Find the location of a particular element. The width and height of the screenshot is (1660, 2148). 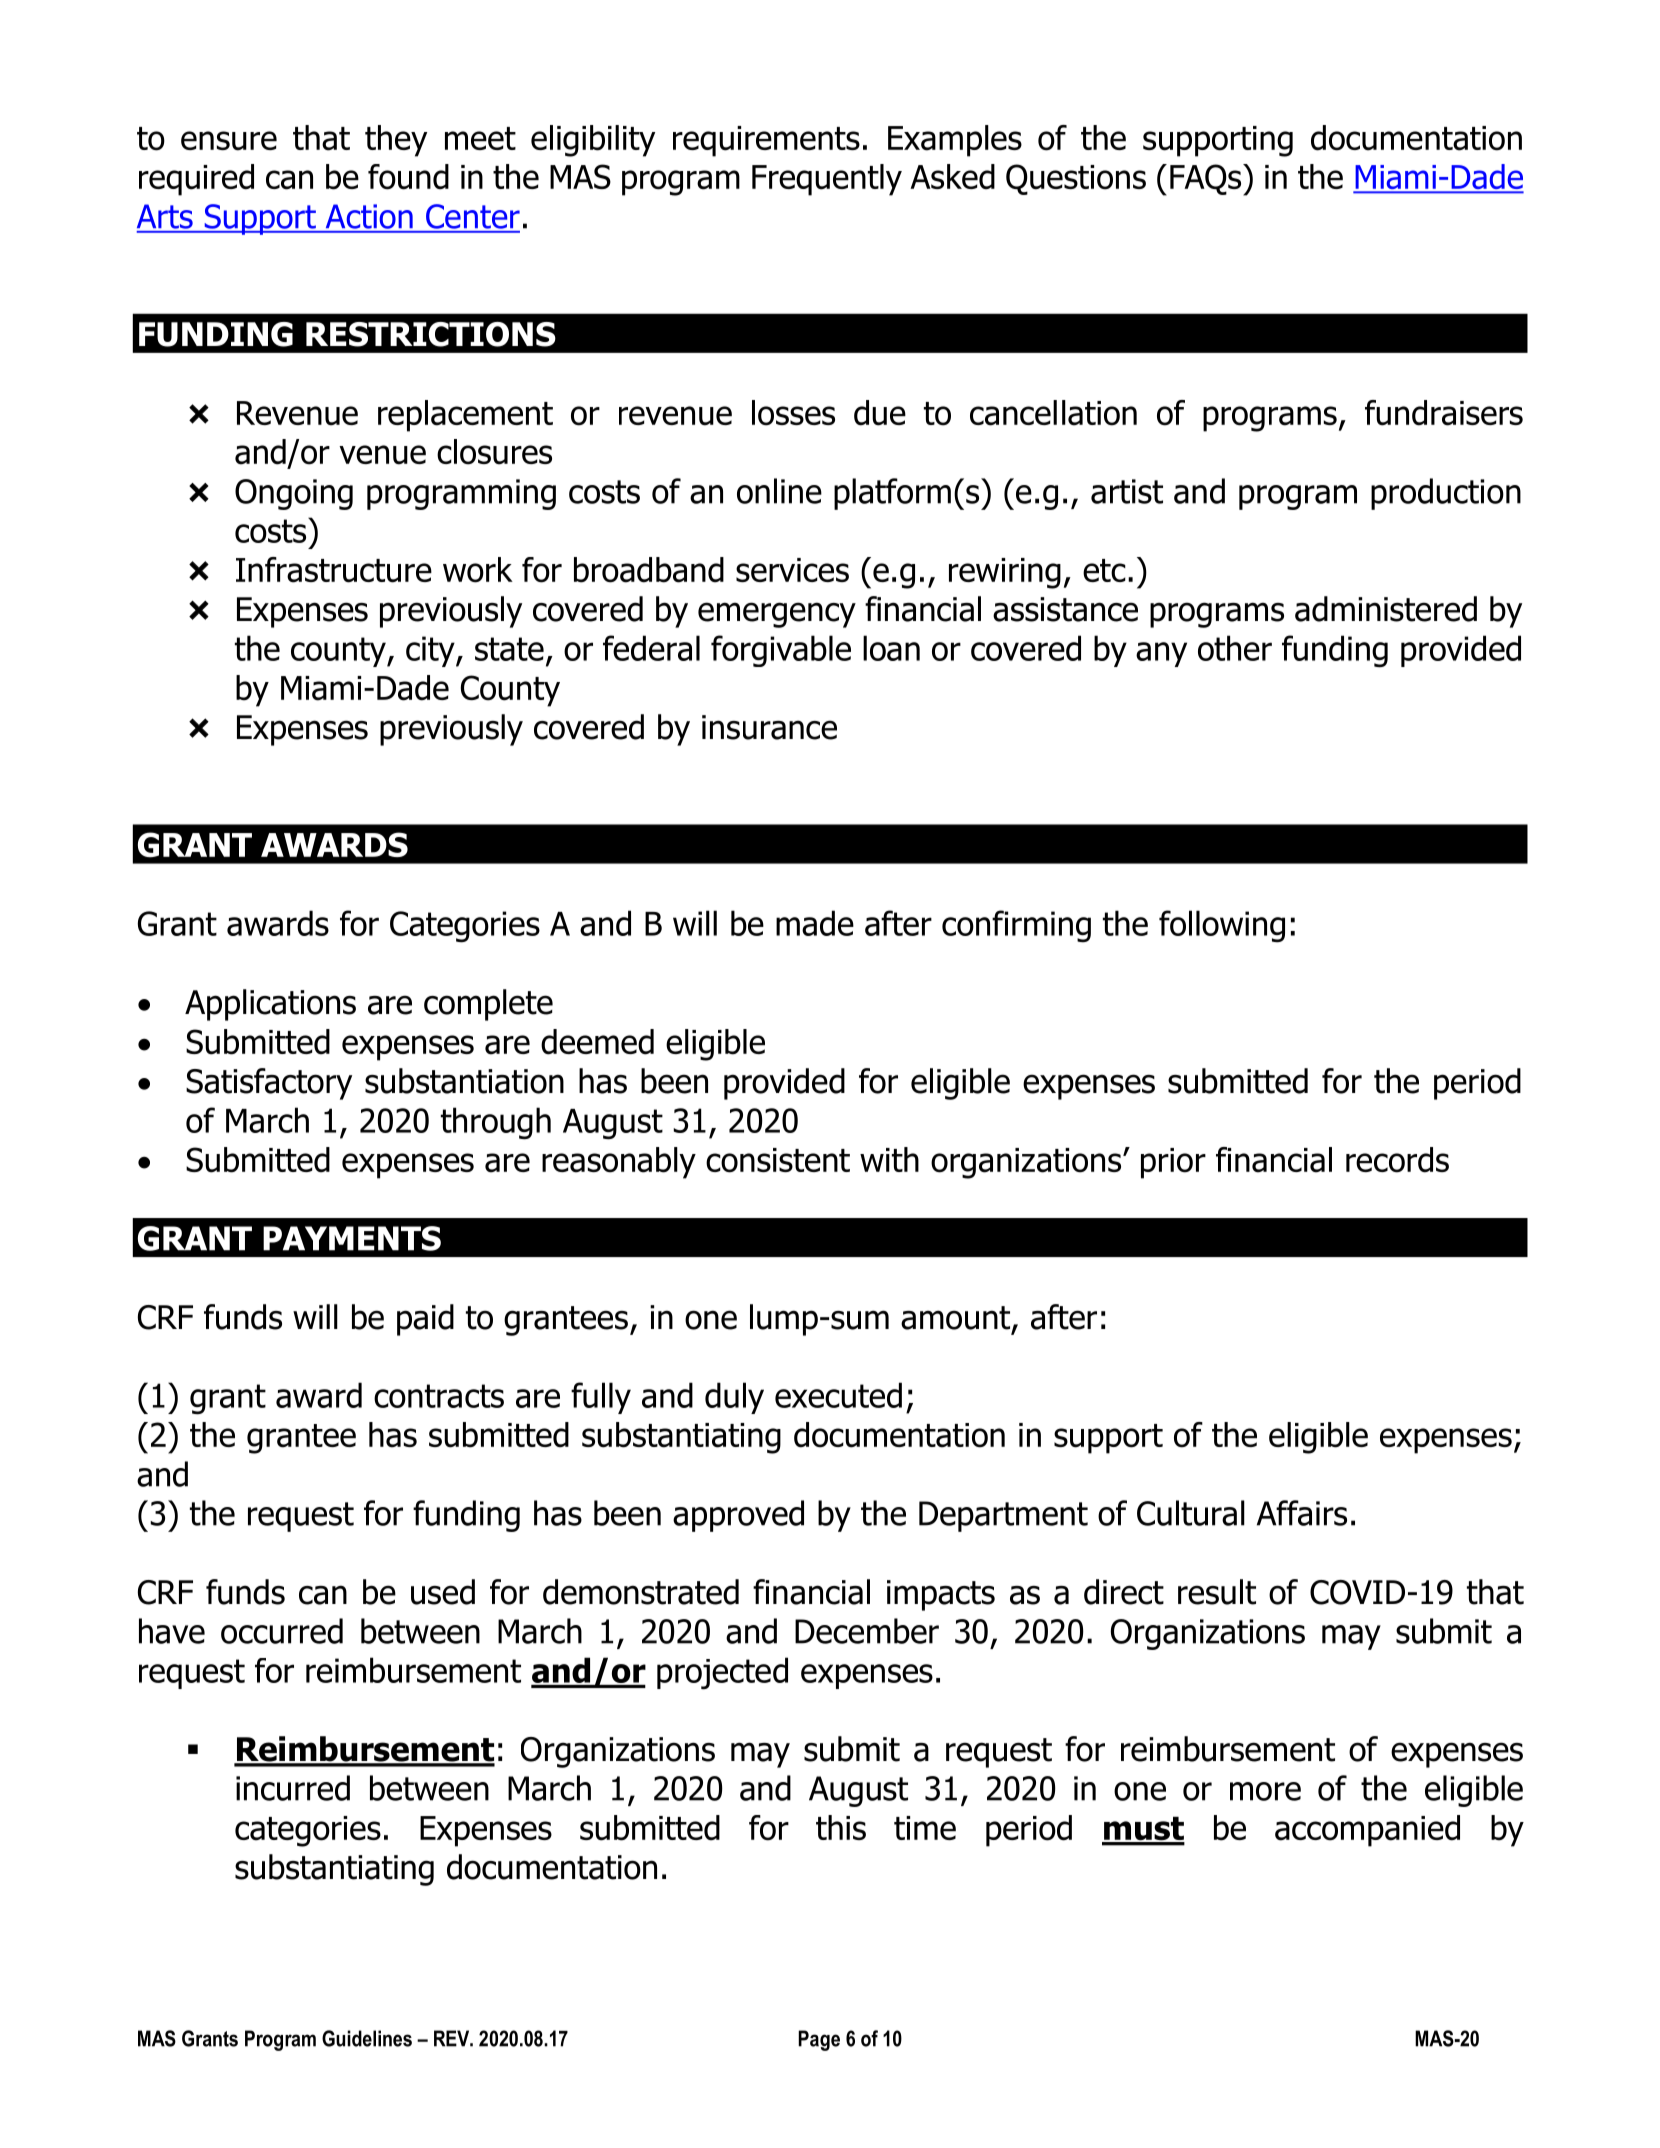

consistent is located at coordinates (778, 1160).
